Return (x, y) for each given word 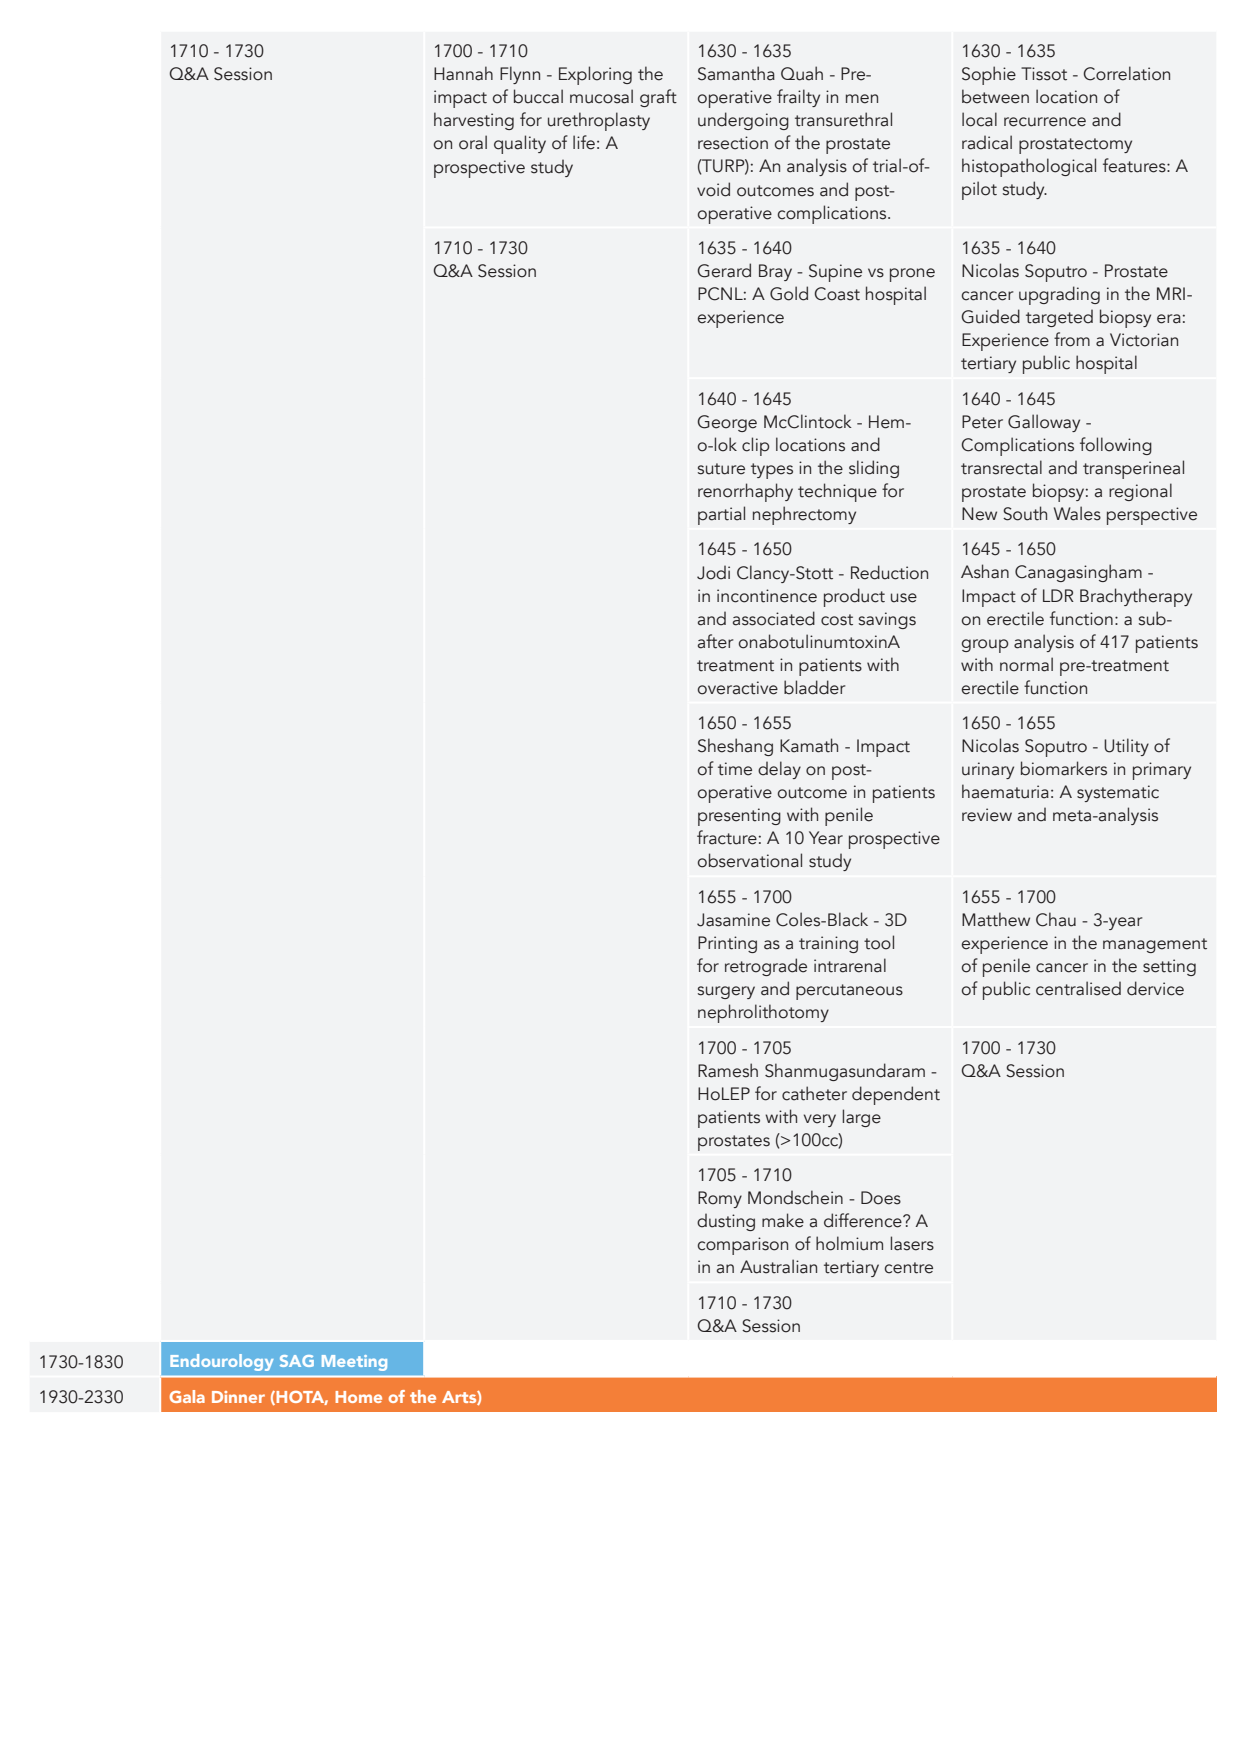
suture (721, 469)
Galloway (1044, 423)
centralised (1078, 988)
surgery (726, 992)
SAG (297, 1361)
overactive (738, 688)
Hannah (463, 73)
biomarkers (1064, 768)
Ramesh (728, 1070)
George (727, 423)
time (735, 769)
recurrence (1045, 122)
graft (658, 98)
